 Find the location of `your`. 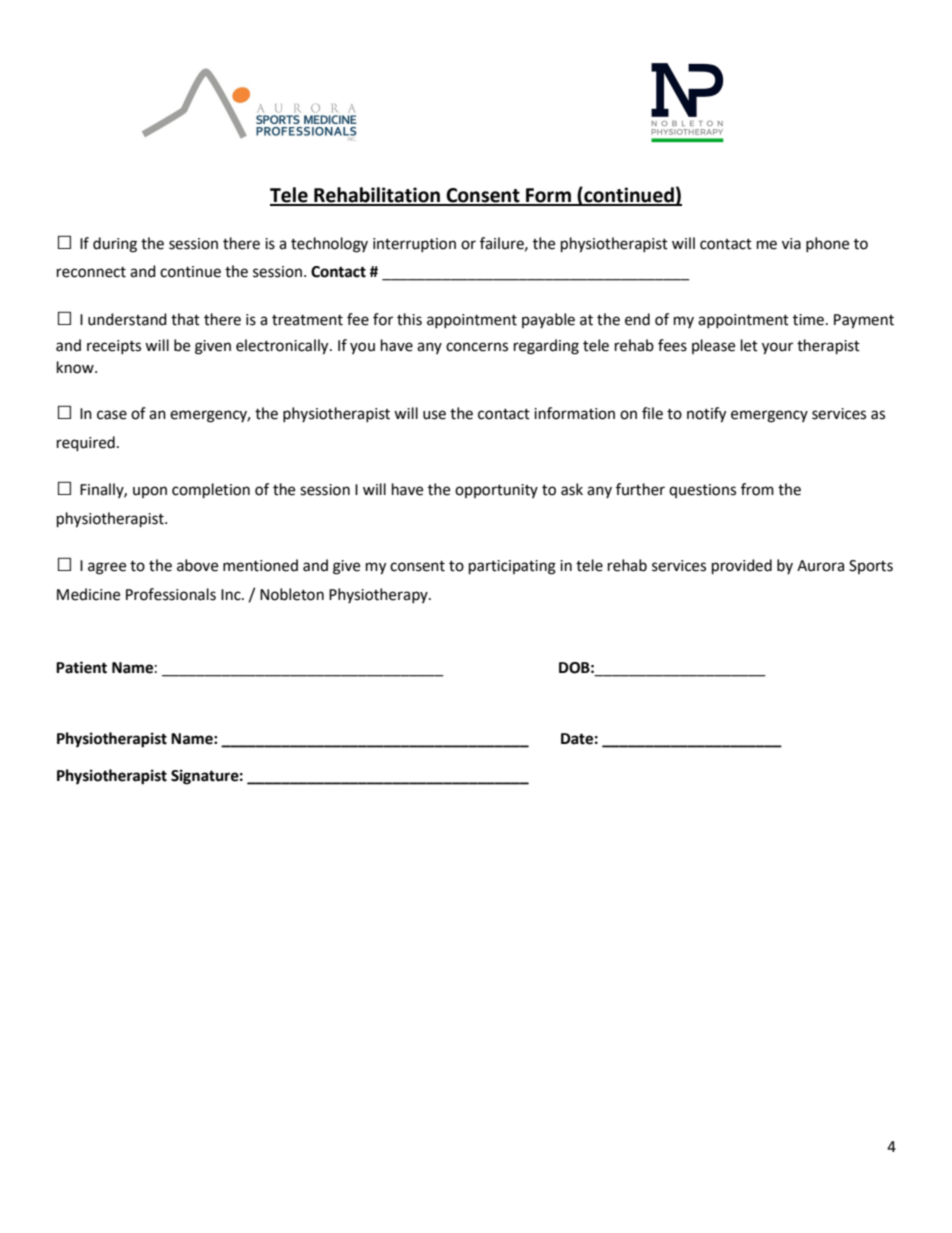

your is located at coordinates (777, 348).
